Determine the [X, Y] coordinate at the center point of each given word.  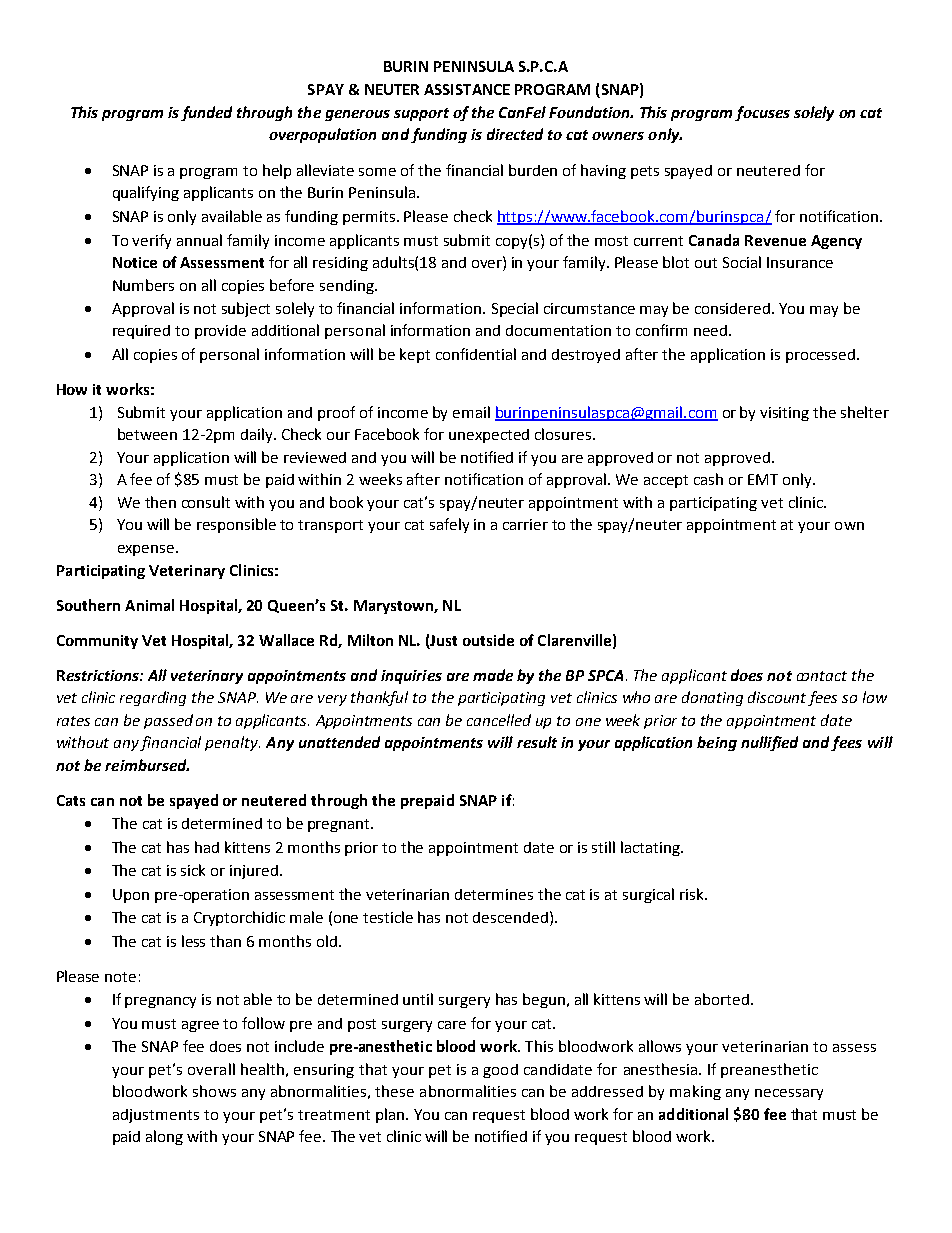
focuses [762, 113]
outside [488, 640]
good [500, 1071]
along [164, 1137]
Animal [149, 605]
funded [206, 113]
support [421, 114]
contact [822, 676]
